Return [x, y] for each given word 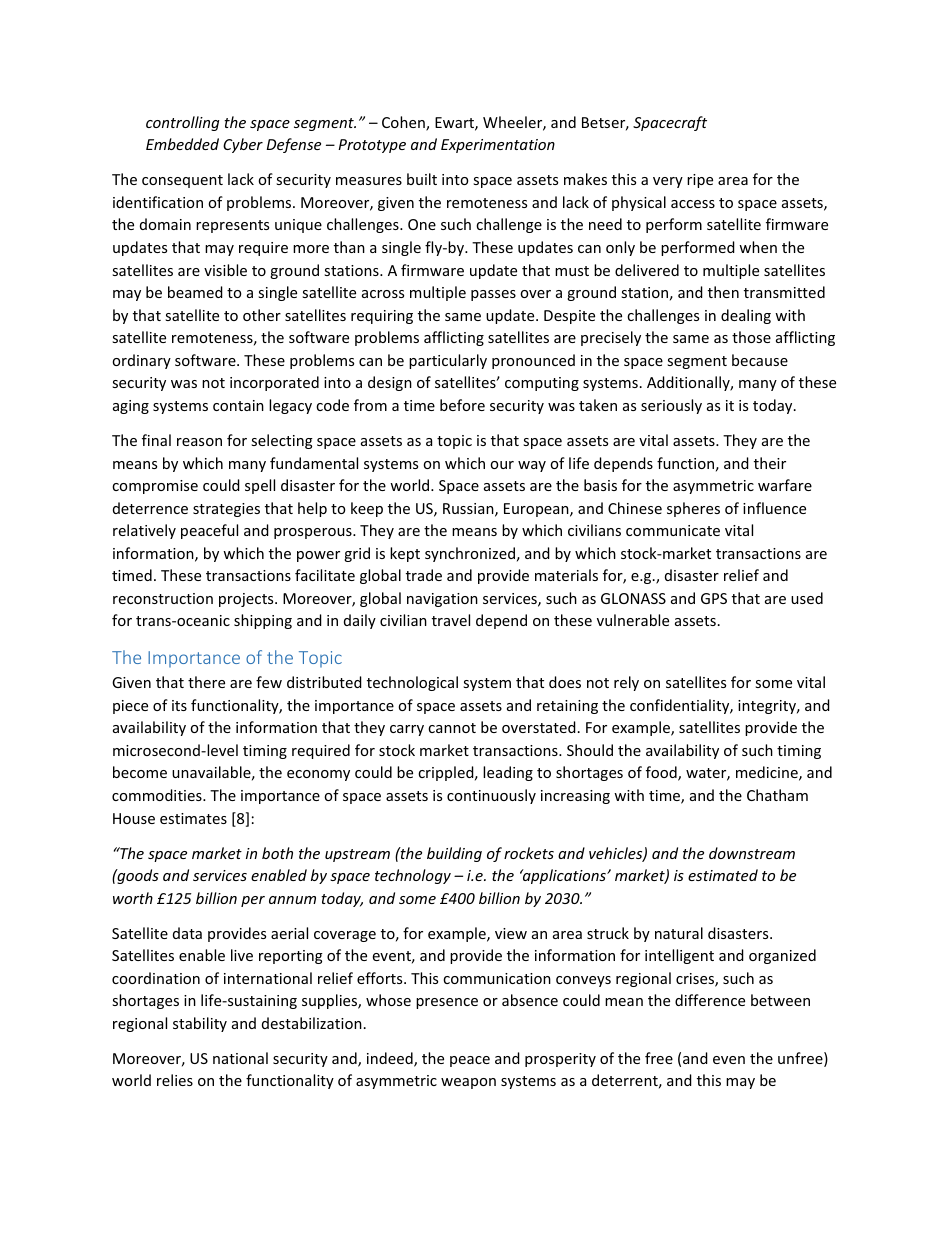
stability [200, 1024]
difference [710, 1000]
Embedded [182, 144]
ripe [700, 181]
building [454, 854]
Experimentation [498, 146]
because [760, 360]
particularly [448, 361]
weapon [468, 1083]
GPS [714, 598]
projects [247, 600]
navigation [442, 600]
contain [238, 405]
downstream [752, 853]
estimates [193, 818]
